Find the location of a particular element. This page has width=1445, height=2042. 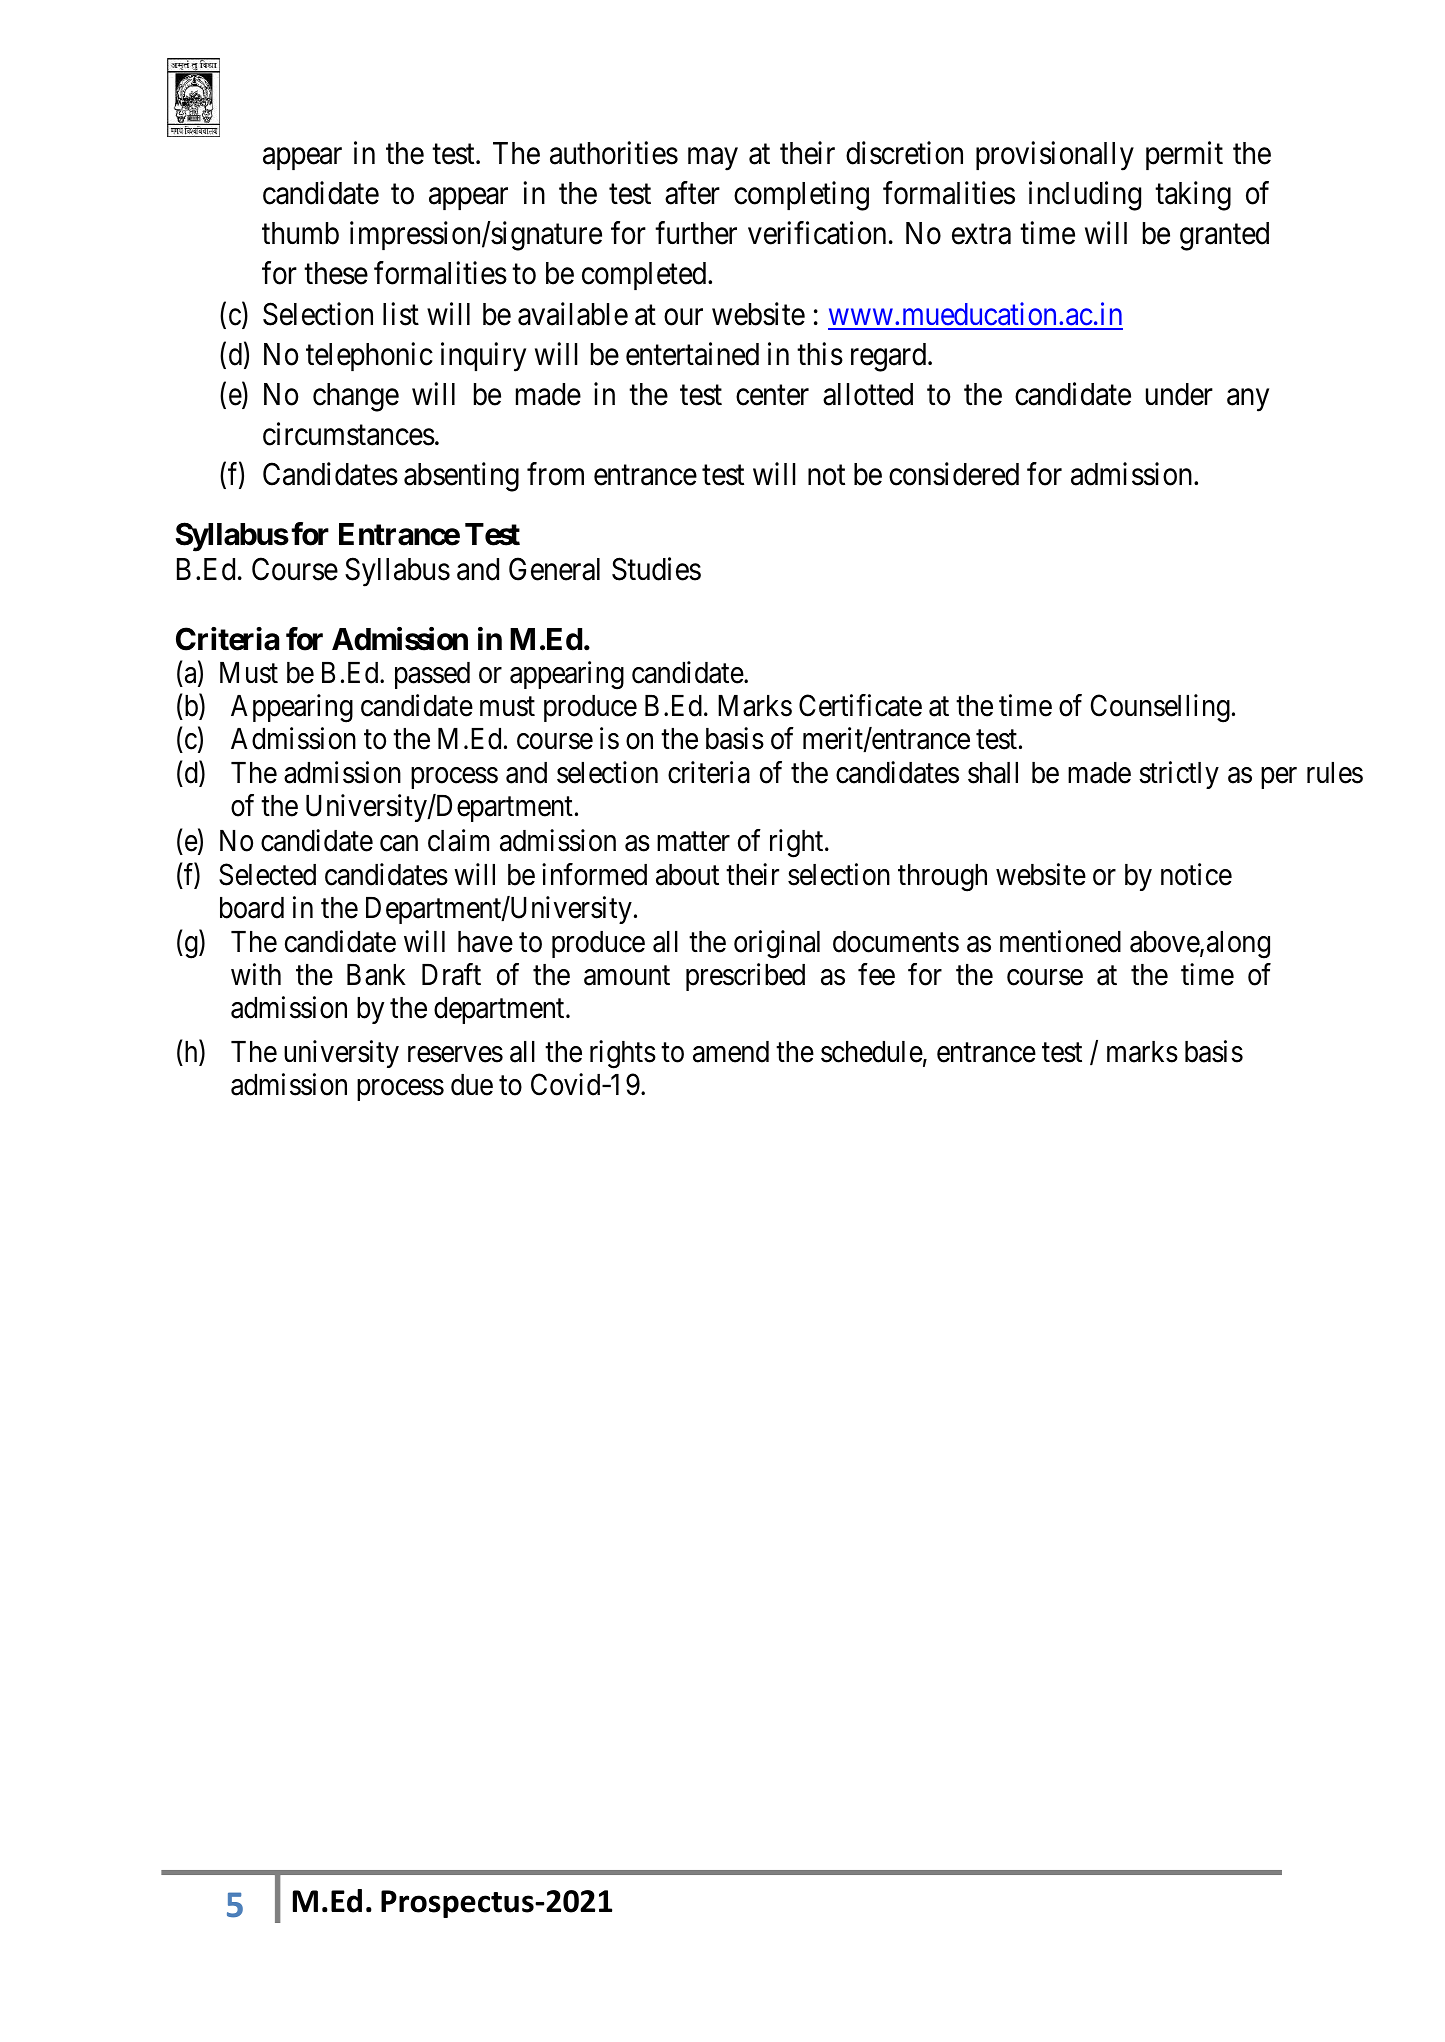

passed is located at coordinates (432, 675).
